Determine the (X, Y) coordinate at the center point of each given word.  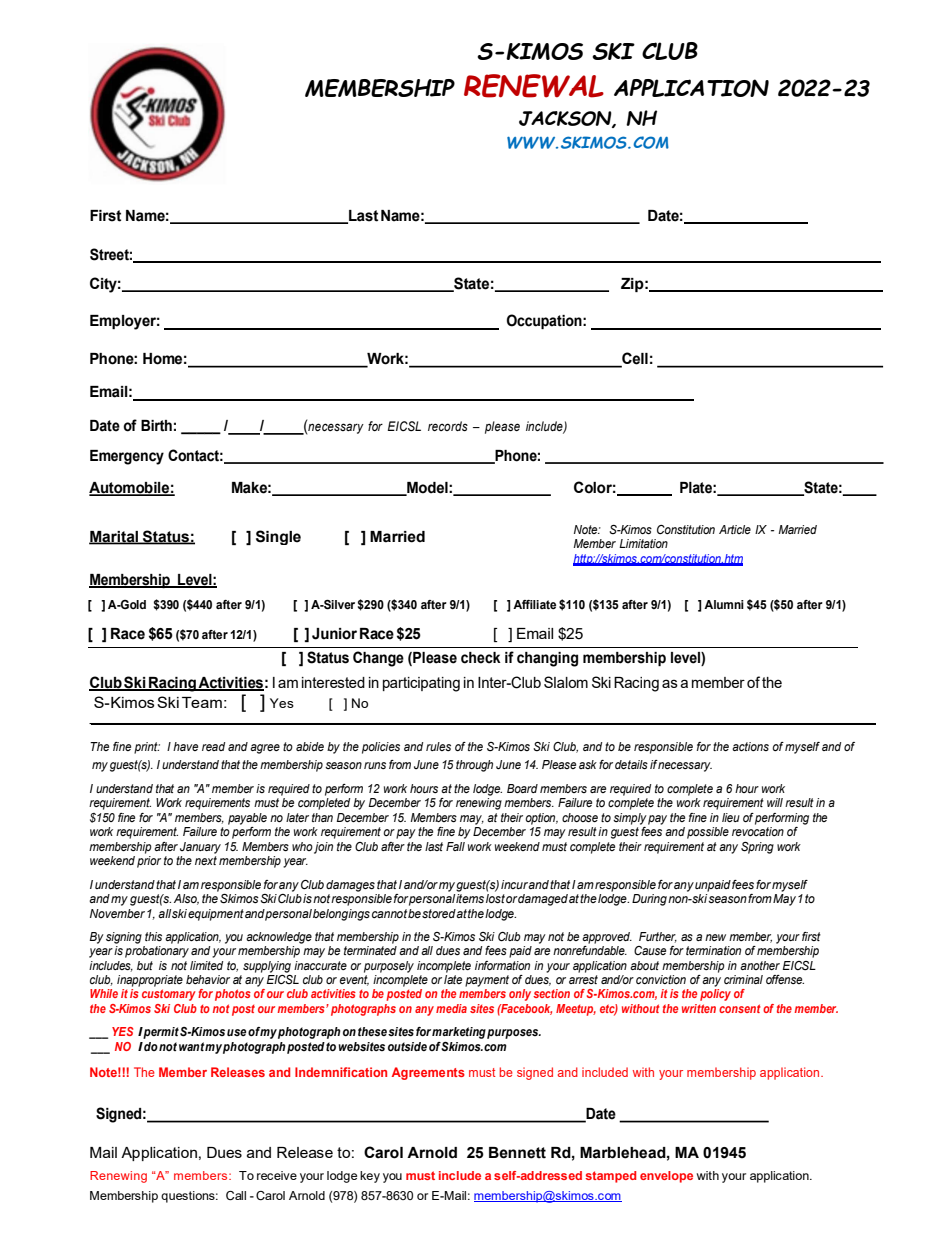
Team (202, 702)
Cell (634, 359)
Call (236, 1195)
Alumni (724, 604)
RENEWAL (534, 86)
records (448, 426)
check (481, 658)
